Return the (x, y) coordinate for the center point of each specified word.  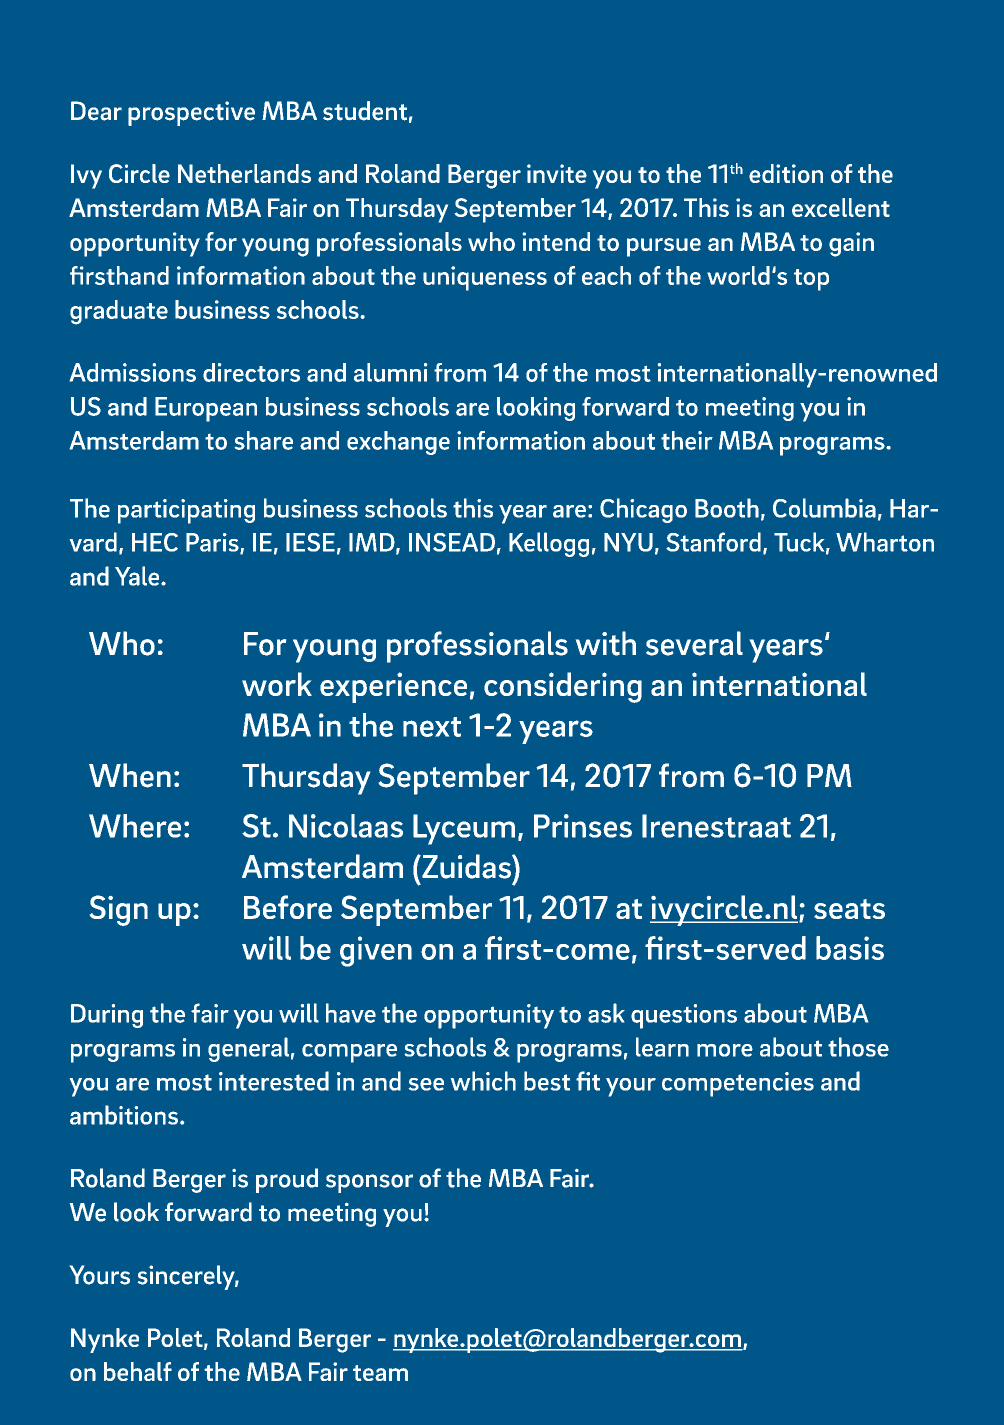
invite (557, 173)
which (483, 1081)
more (725, 1050)
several (694, 643)
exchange (398, 443)
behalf (138, 1371)
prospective (191, 113)
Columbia (824, 508)
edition (786, 173)
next (432, 727)
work (277, 684)
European (206, 409)
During (107, 1016)
